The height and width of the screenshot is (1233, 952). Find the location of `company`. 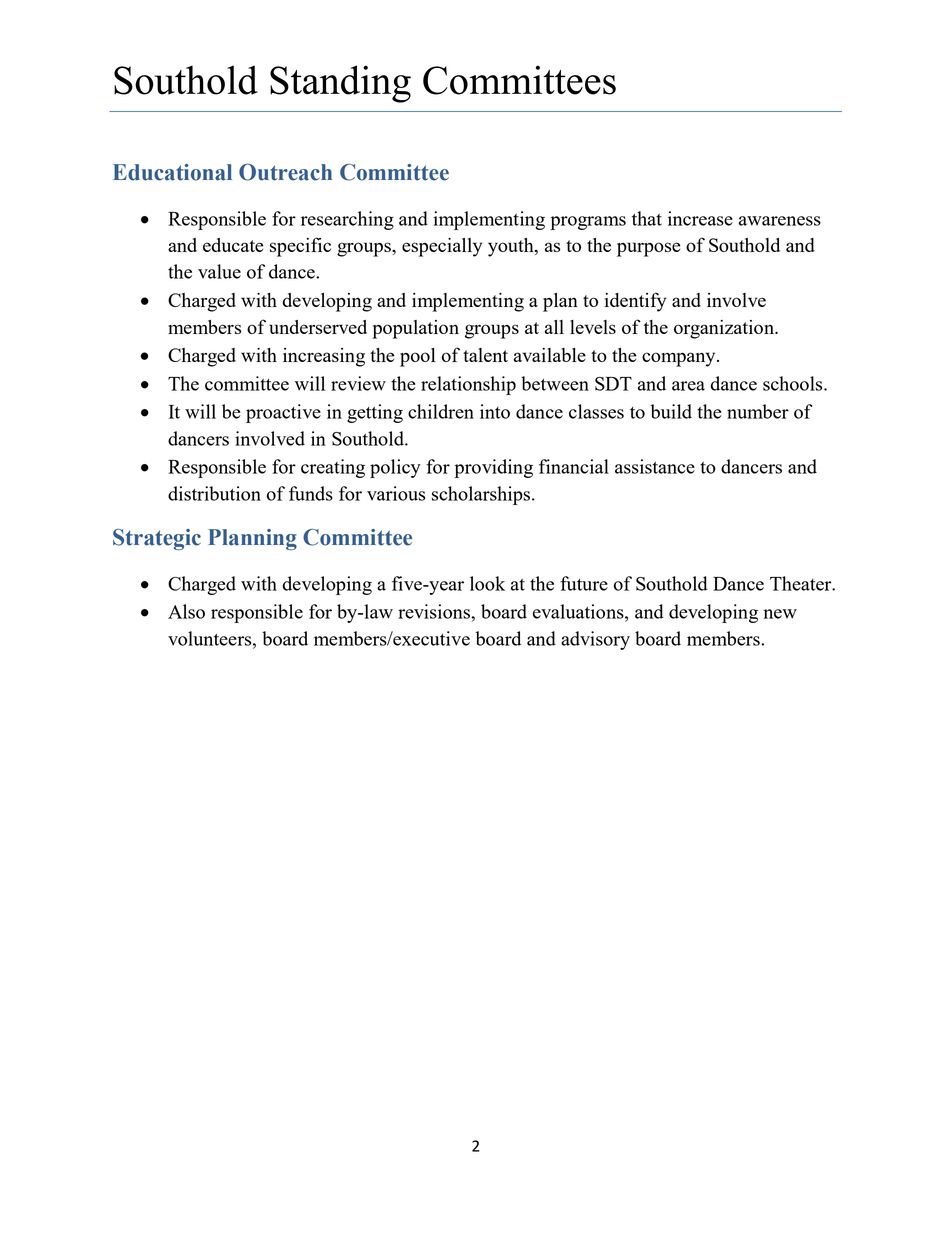

company is located at coordinates (680, 359).
